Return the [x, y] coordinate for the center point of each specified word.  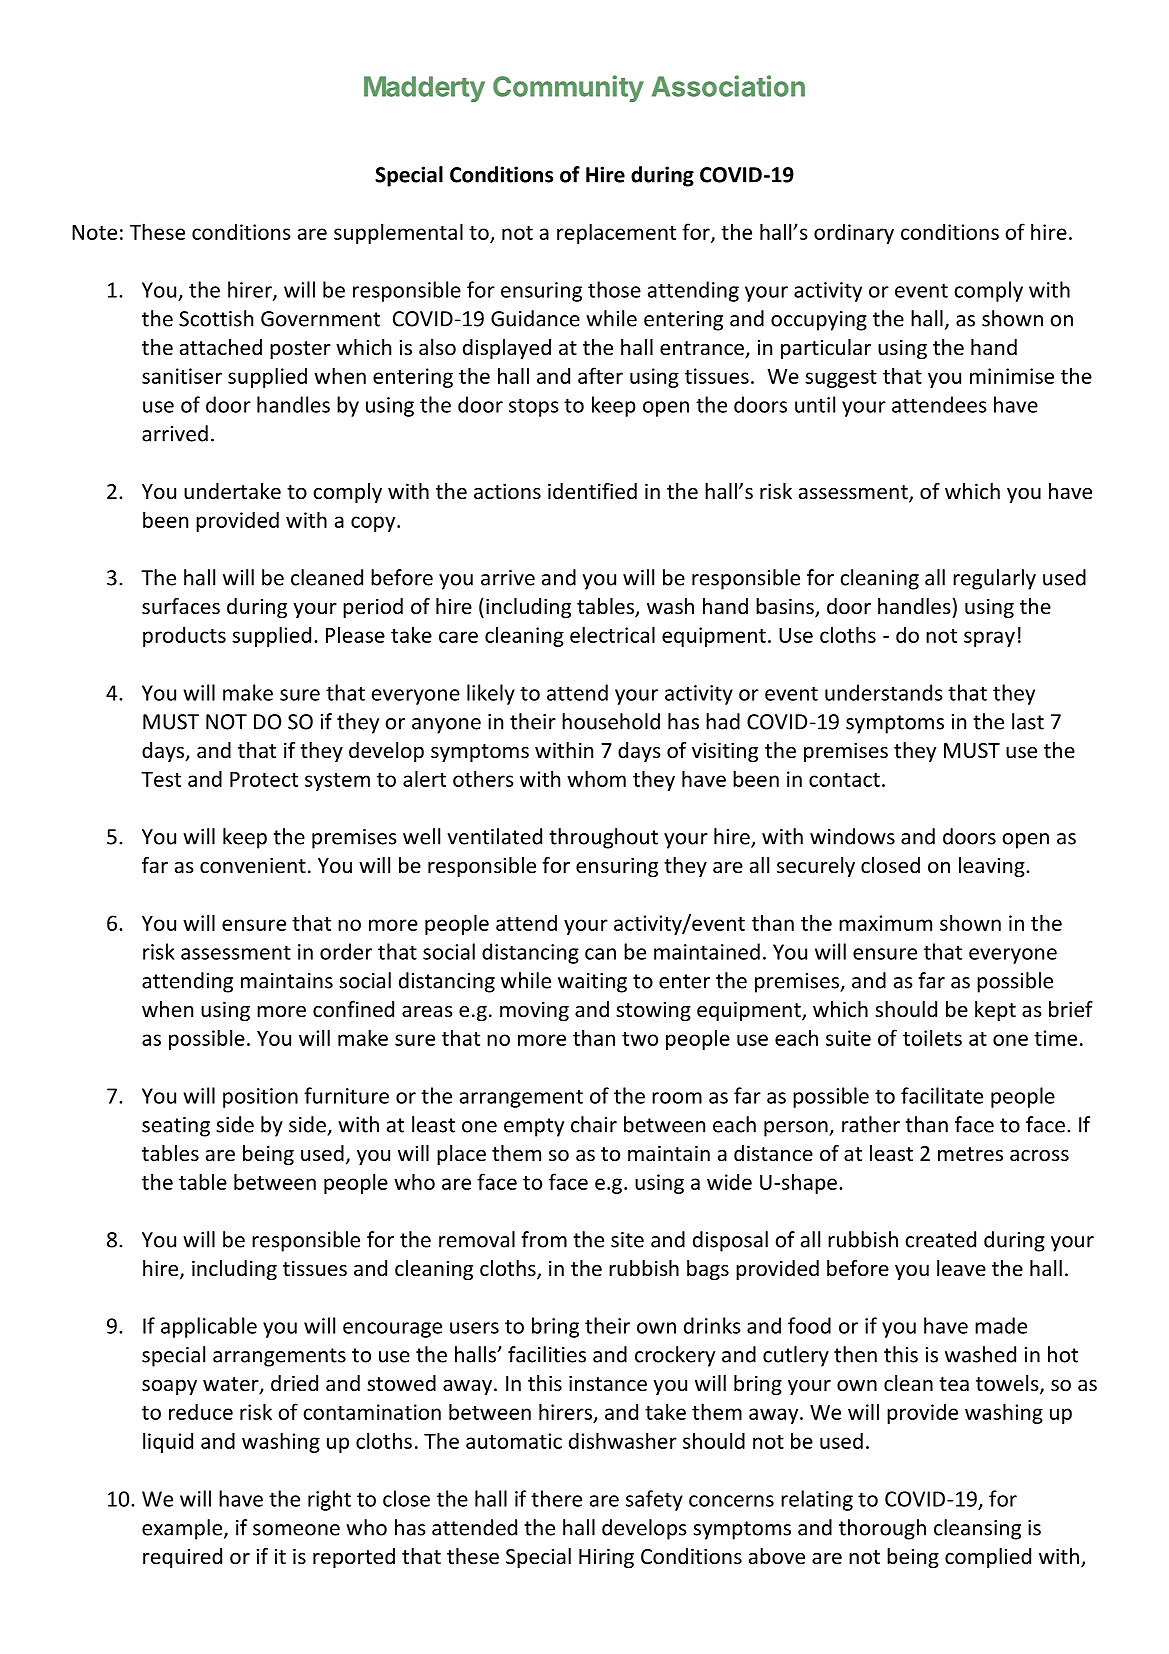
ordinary [854, 234]
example [182, 1529]
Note [94, 232]
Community [568, 88]
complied [988, 1558]
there [556, 1498]
